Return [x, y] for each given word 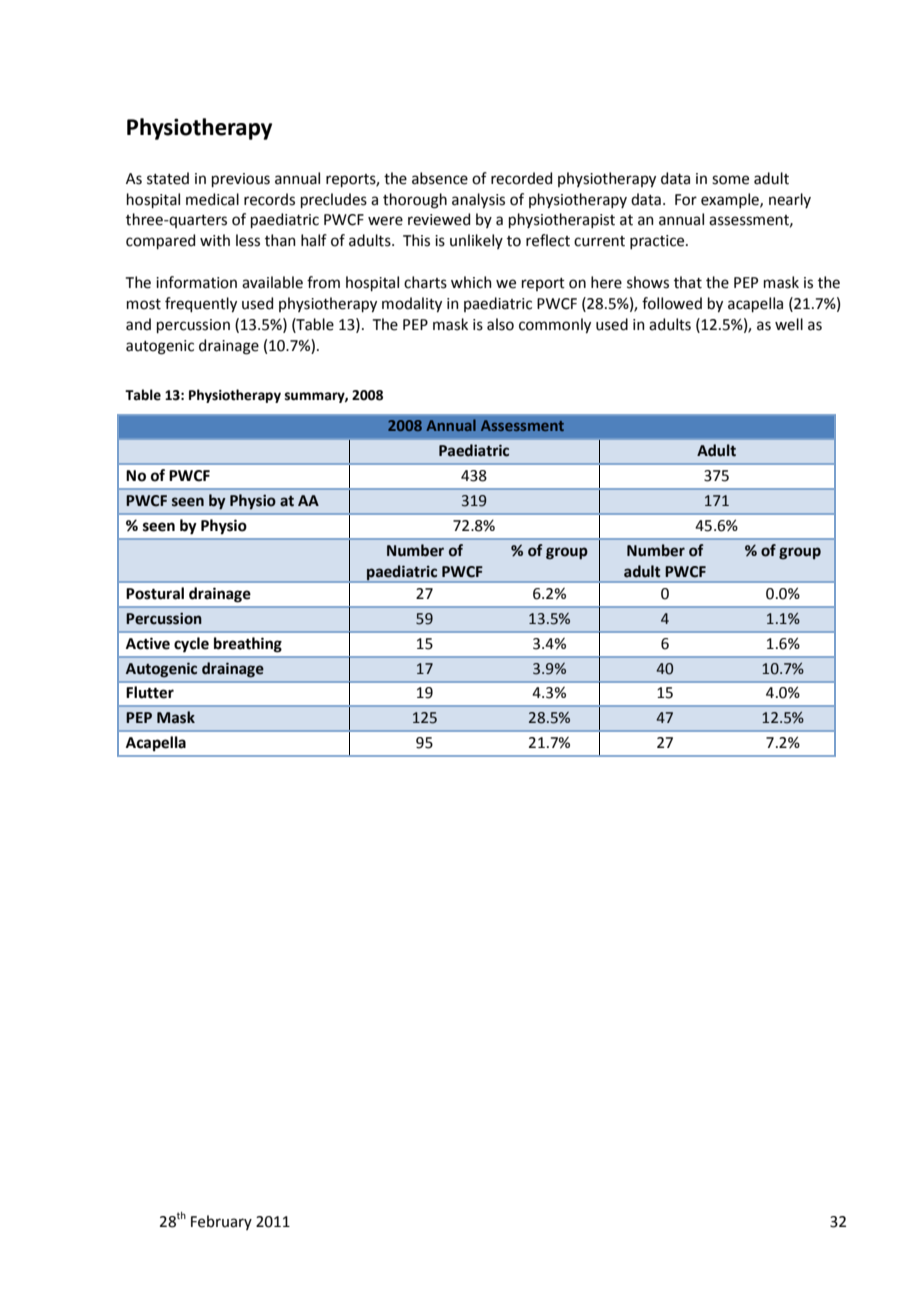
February [221, 1222]
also [500, 324]
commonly [555, 326]
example [731, 200]
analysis [478, 201]
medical [212, 199]
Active [148, 643]
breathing [248, 645]
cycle [191, 645]
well [789, 324]
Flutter [150, 692]
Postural [155, 593]
